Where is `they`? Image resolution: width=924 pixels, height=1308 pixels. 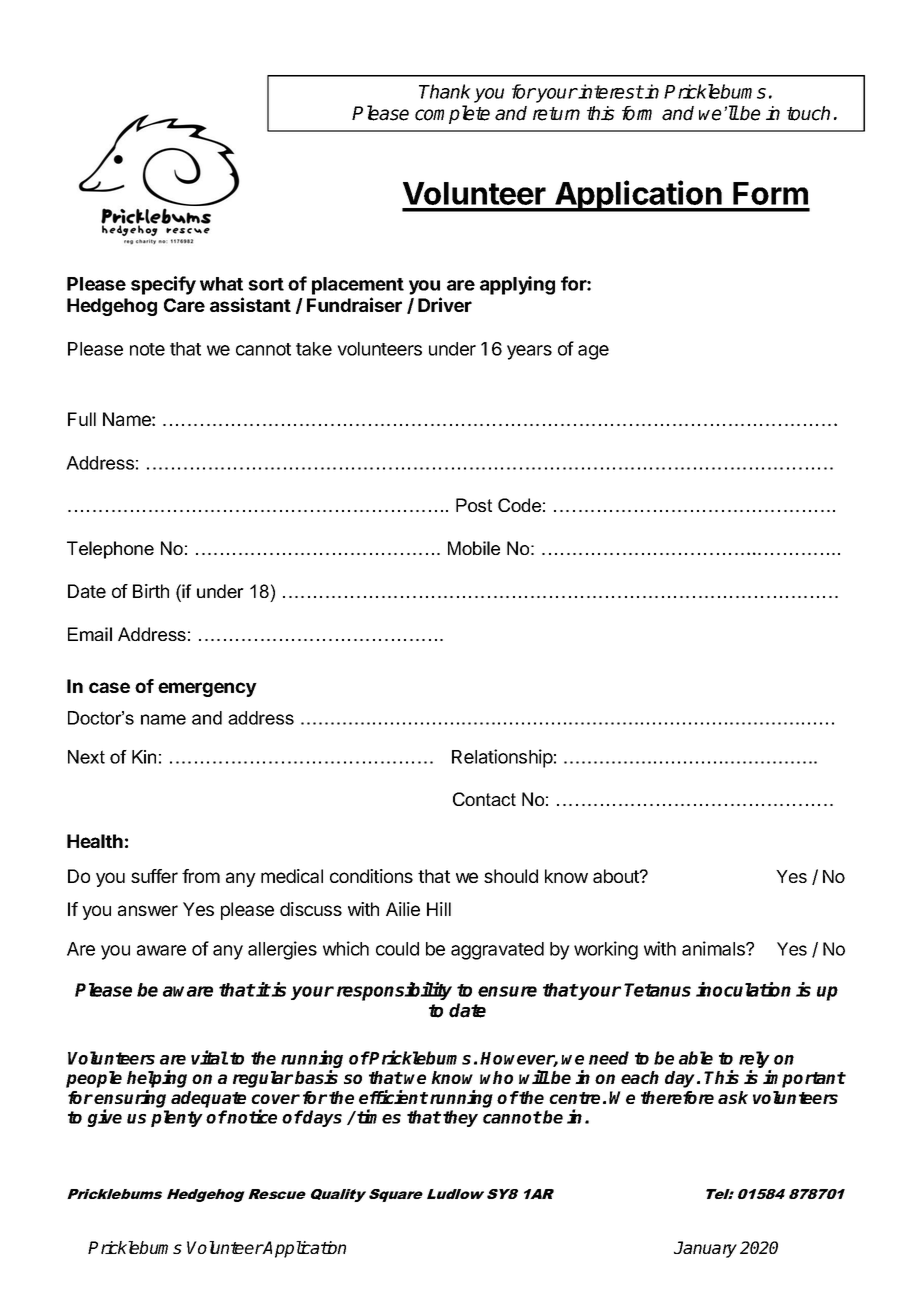
they is located at coordinates (460, 1118).
